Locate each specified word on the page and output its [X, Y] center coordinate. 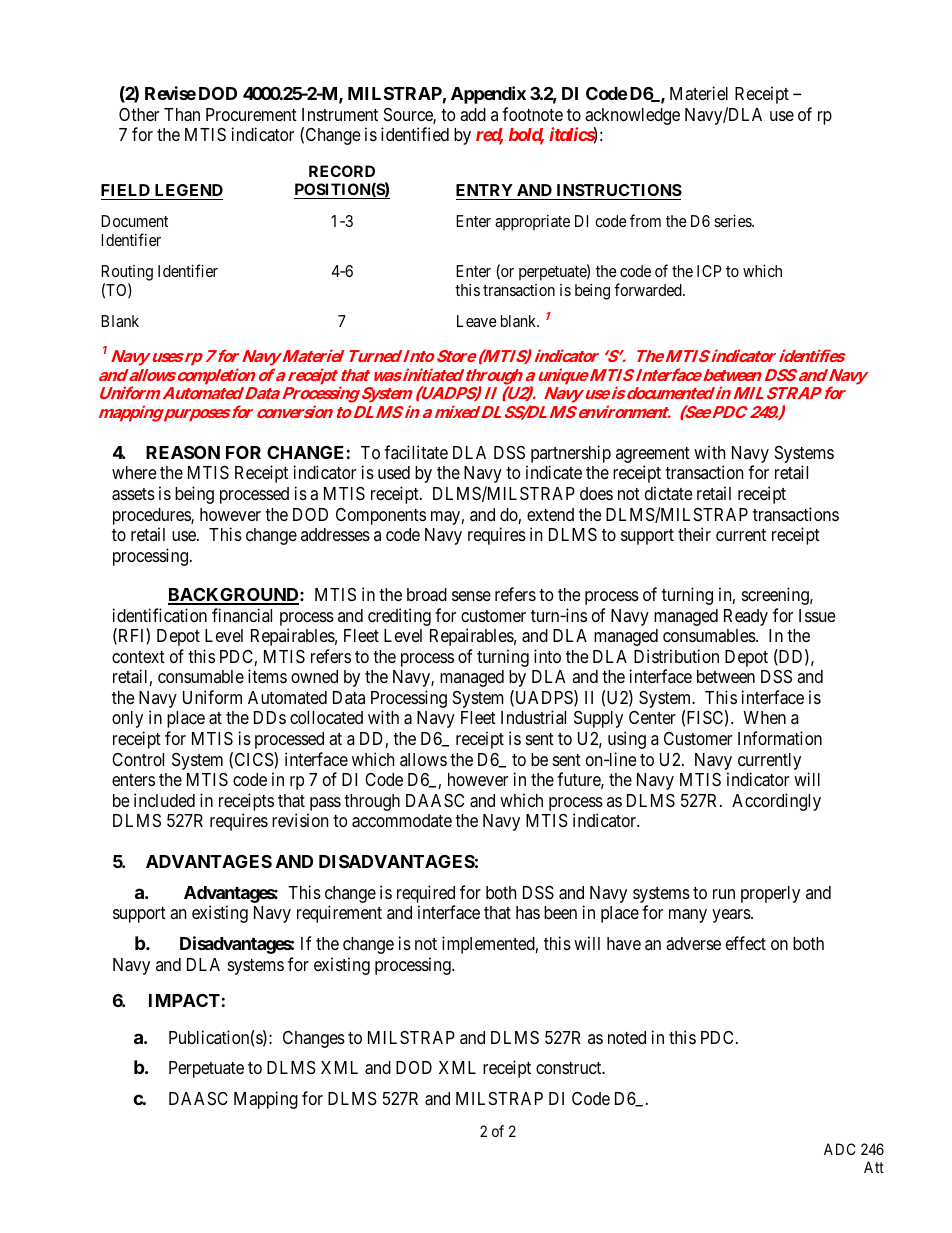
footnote [532, 114]
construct [570, 1068]
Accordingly [776, 802]
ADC [839, 1149]
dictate [668, 493]
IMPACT [184, 1000]
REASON [183, 452]
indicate [554, 472]
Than [182, 115]
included [164, 800]
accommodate [402, 821]
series [733, 221]
